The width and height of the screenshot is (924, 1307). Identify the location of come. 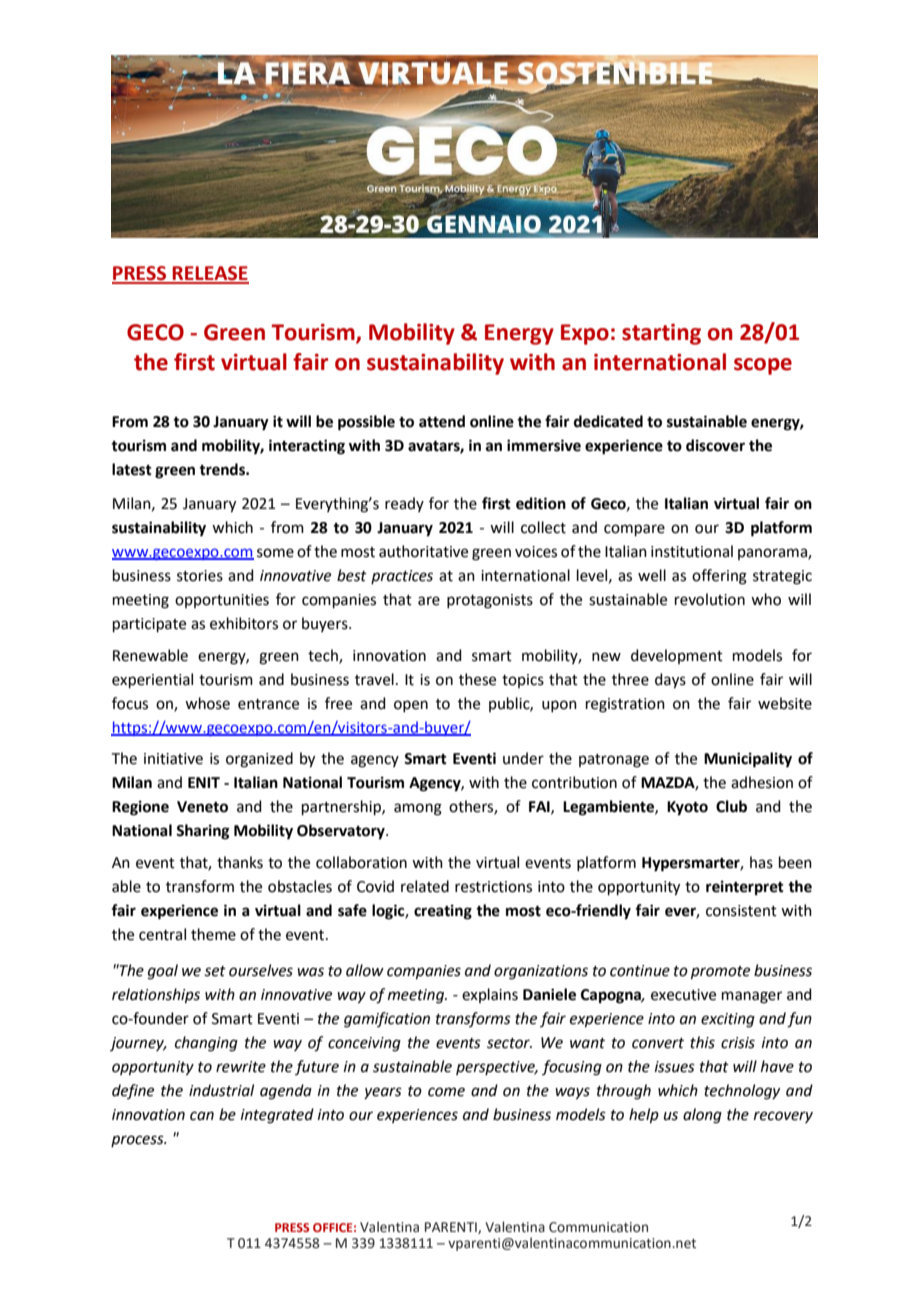
(446, 1092).
